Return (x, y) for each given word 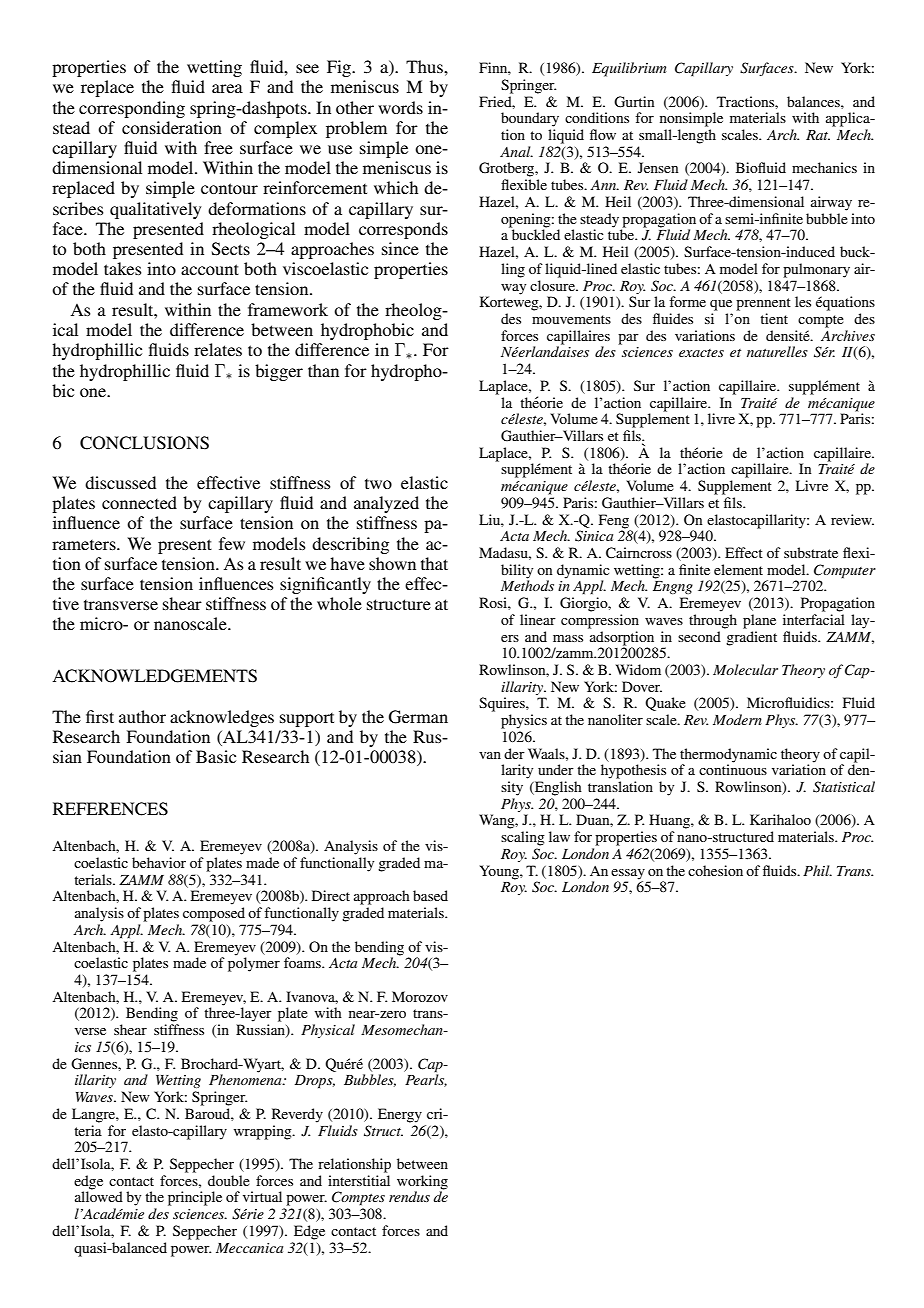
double (229, 1180)
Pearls (426, 1079)
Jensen (658, 167)
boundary (530, 119)
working (422, 1182)
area (227, 88)
